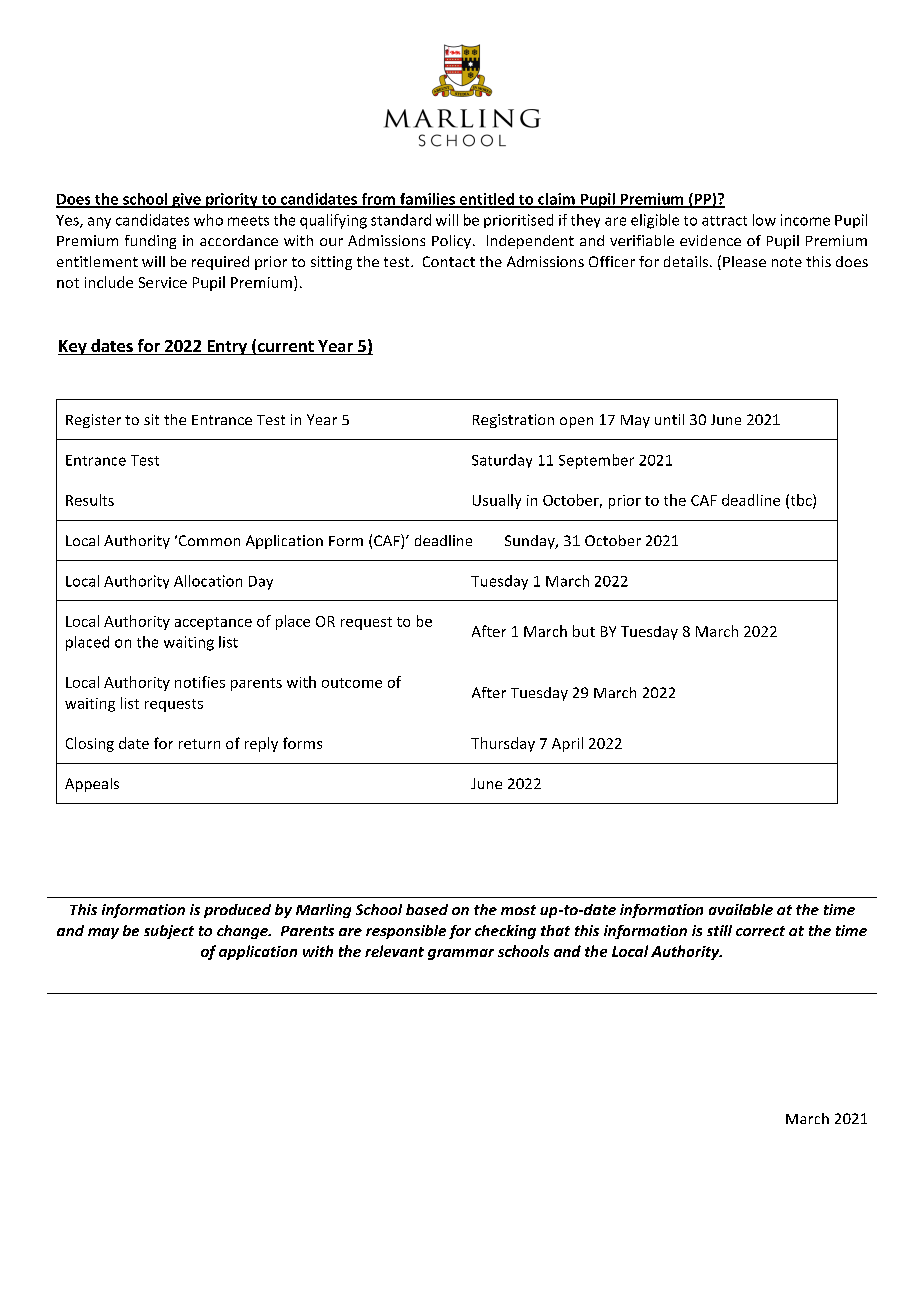  I want to click on Register, so click(93, 421).
